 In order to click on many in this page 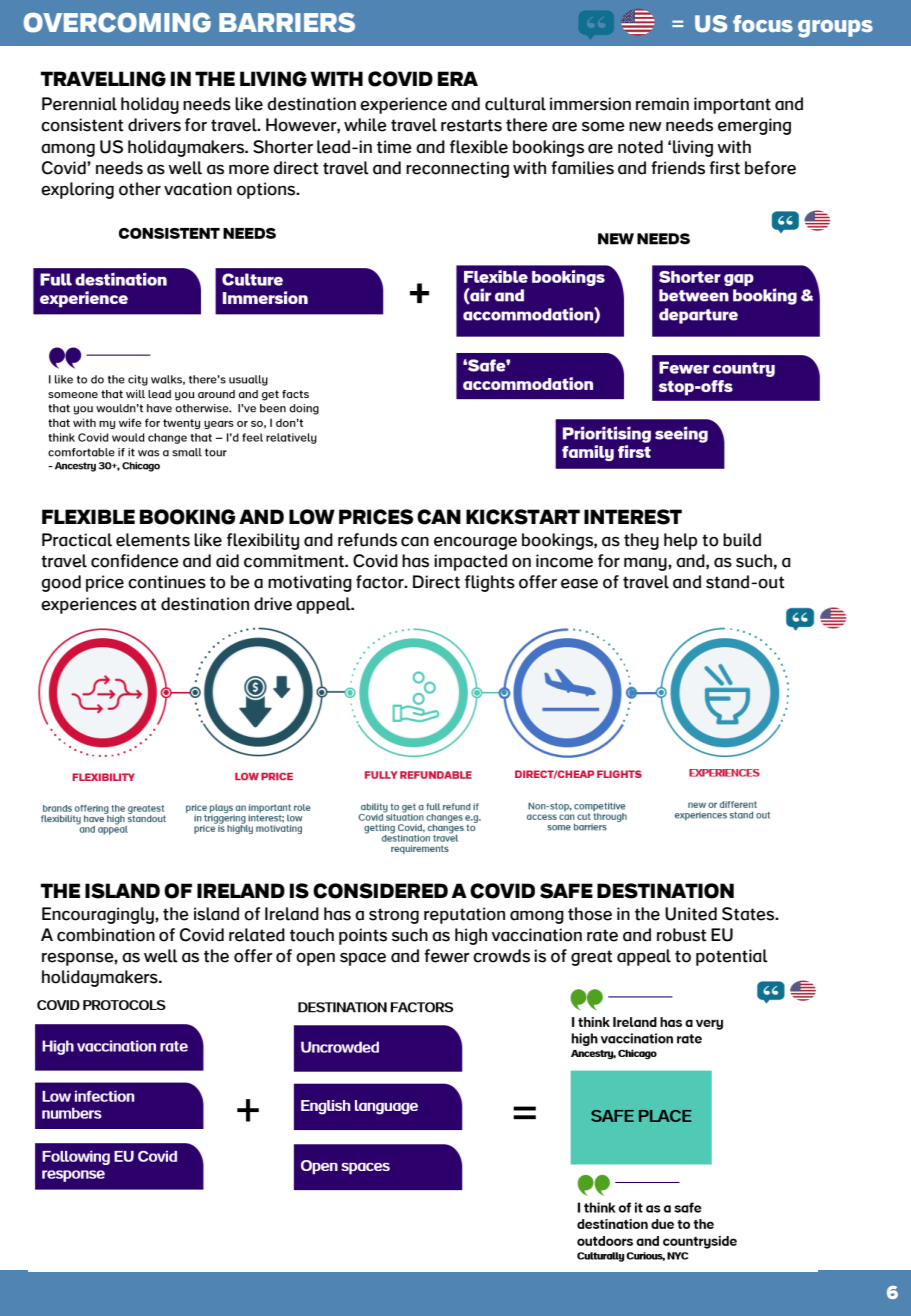, I will do `click(646, 564)`.
